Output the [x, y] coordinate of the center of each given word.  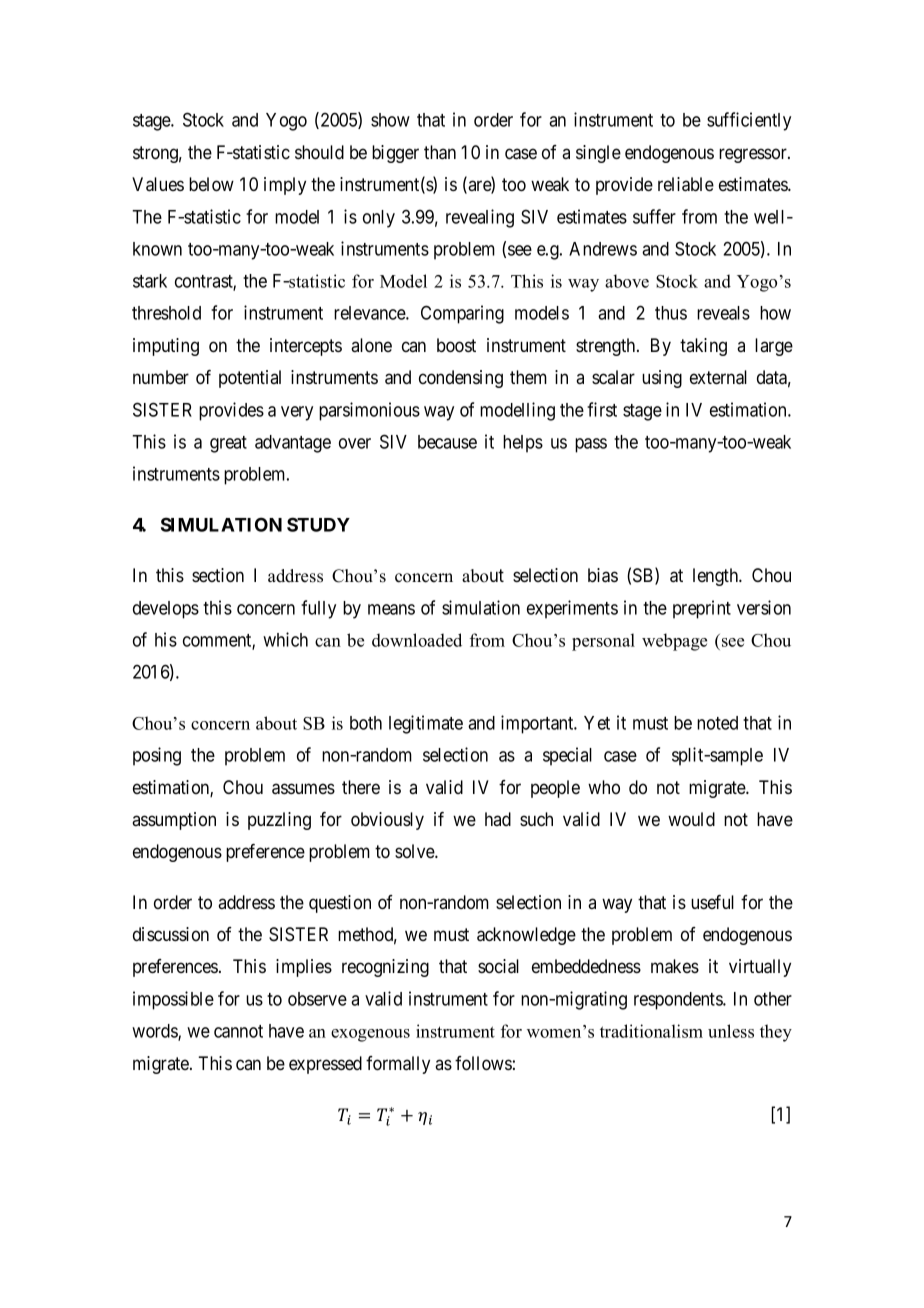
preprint [702, 609]
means [391, 609]
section [218, 575]
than [440, 152]
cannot [238, 1031]
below [211, 184]
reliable [686, 184]
